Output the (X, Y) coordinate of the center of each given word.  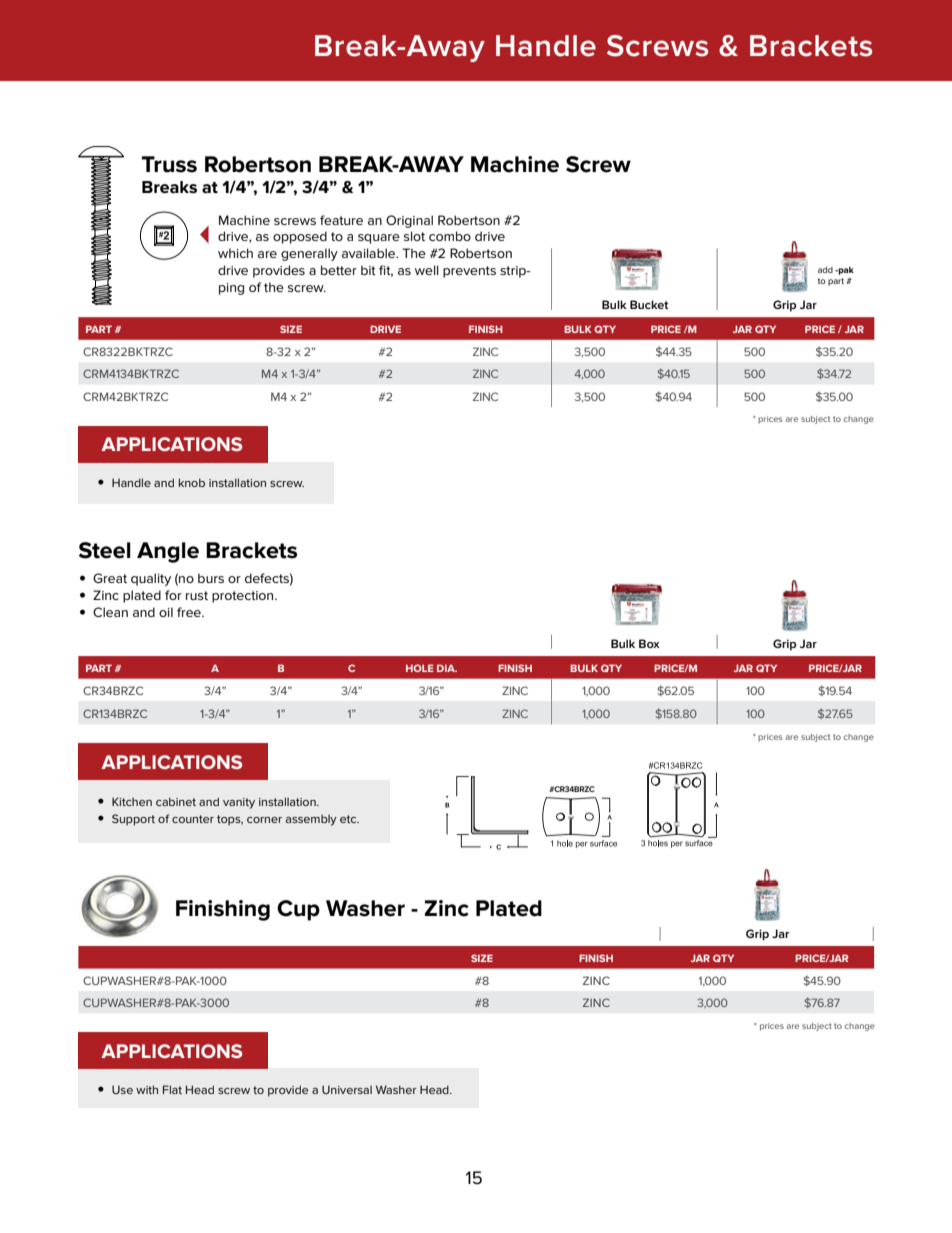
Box (649, 643)
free (190, 612)
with (147, 1089)
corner (264, 820)
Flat (172, 1089)
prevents (469, 272)
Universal (347, 1089)
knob (192, 482)
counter (193, 819)
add (825, 270)
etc (349, 819)
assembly (311, 820)
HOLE (420, 668)
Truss (169, 164)
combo (450, 236)
